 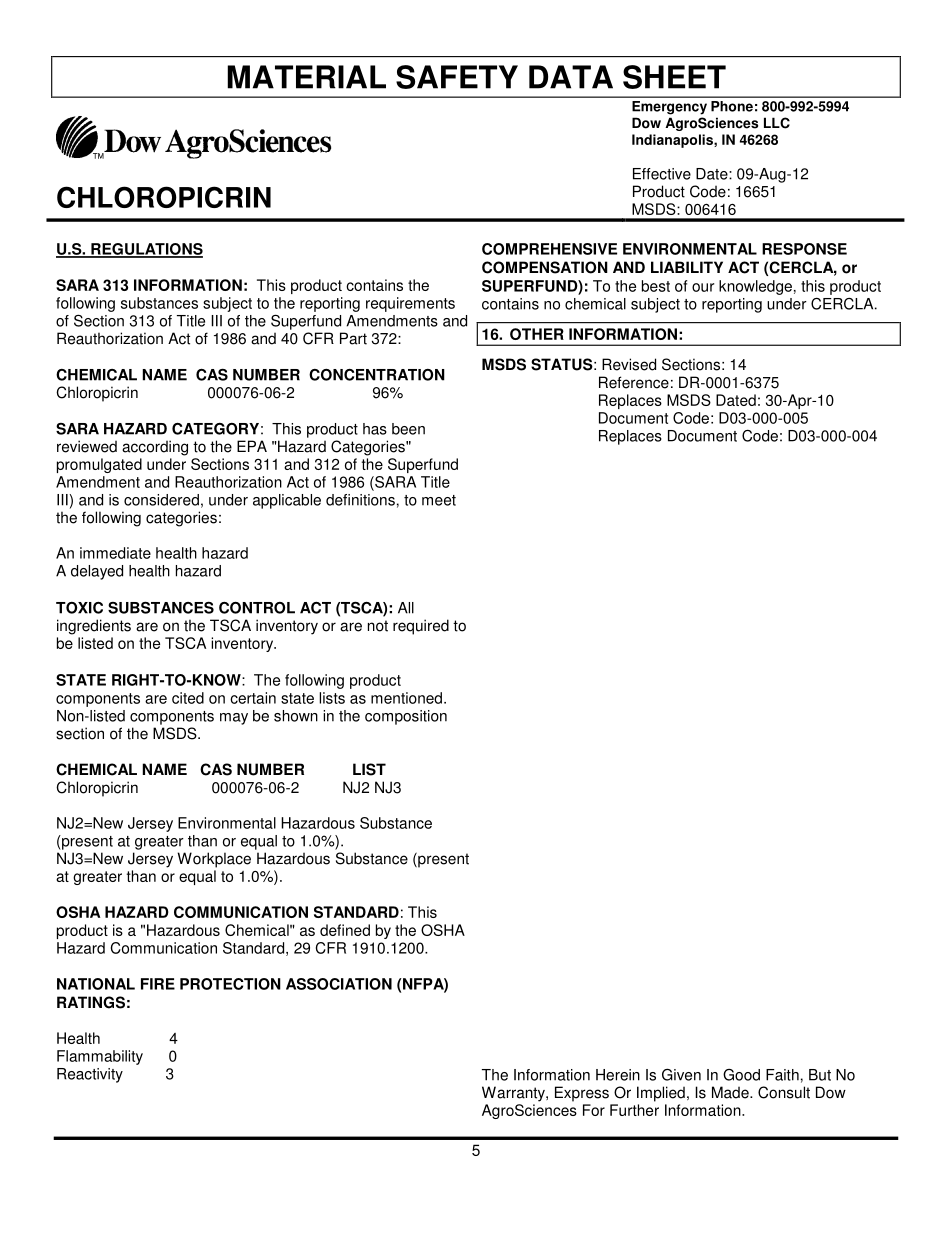 I want to click on delayed, so click(x=97, y=572).
